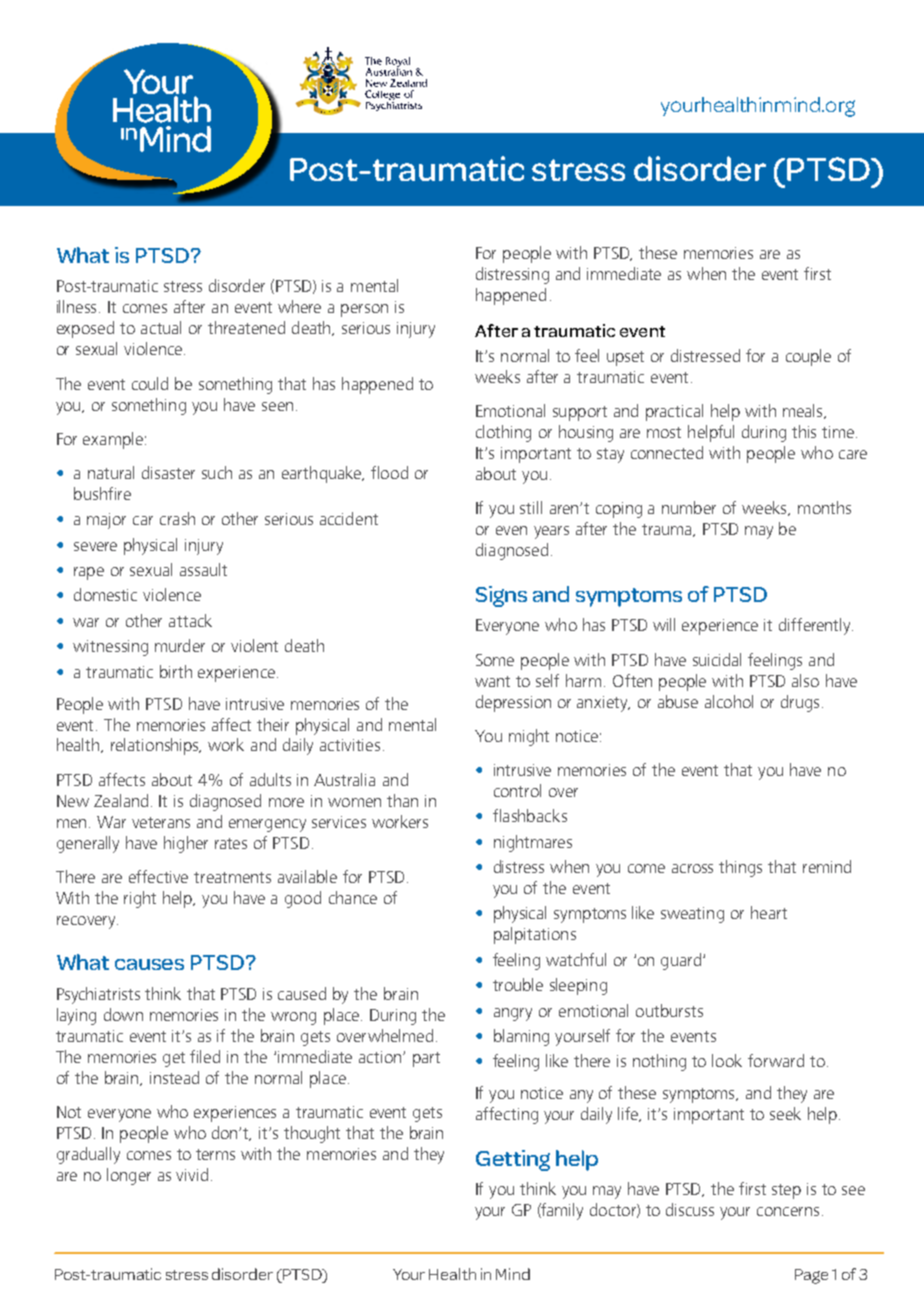 Image resolution: width=924 pixels, height=1308 pixels. Describe the element at coordinates (161, 327) in the screenshot. I see `actual` at that location.
